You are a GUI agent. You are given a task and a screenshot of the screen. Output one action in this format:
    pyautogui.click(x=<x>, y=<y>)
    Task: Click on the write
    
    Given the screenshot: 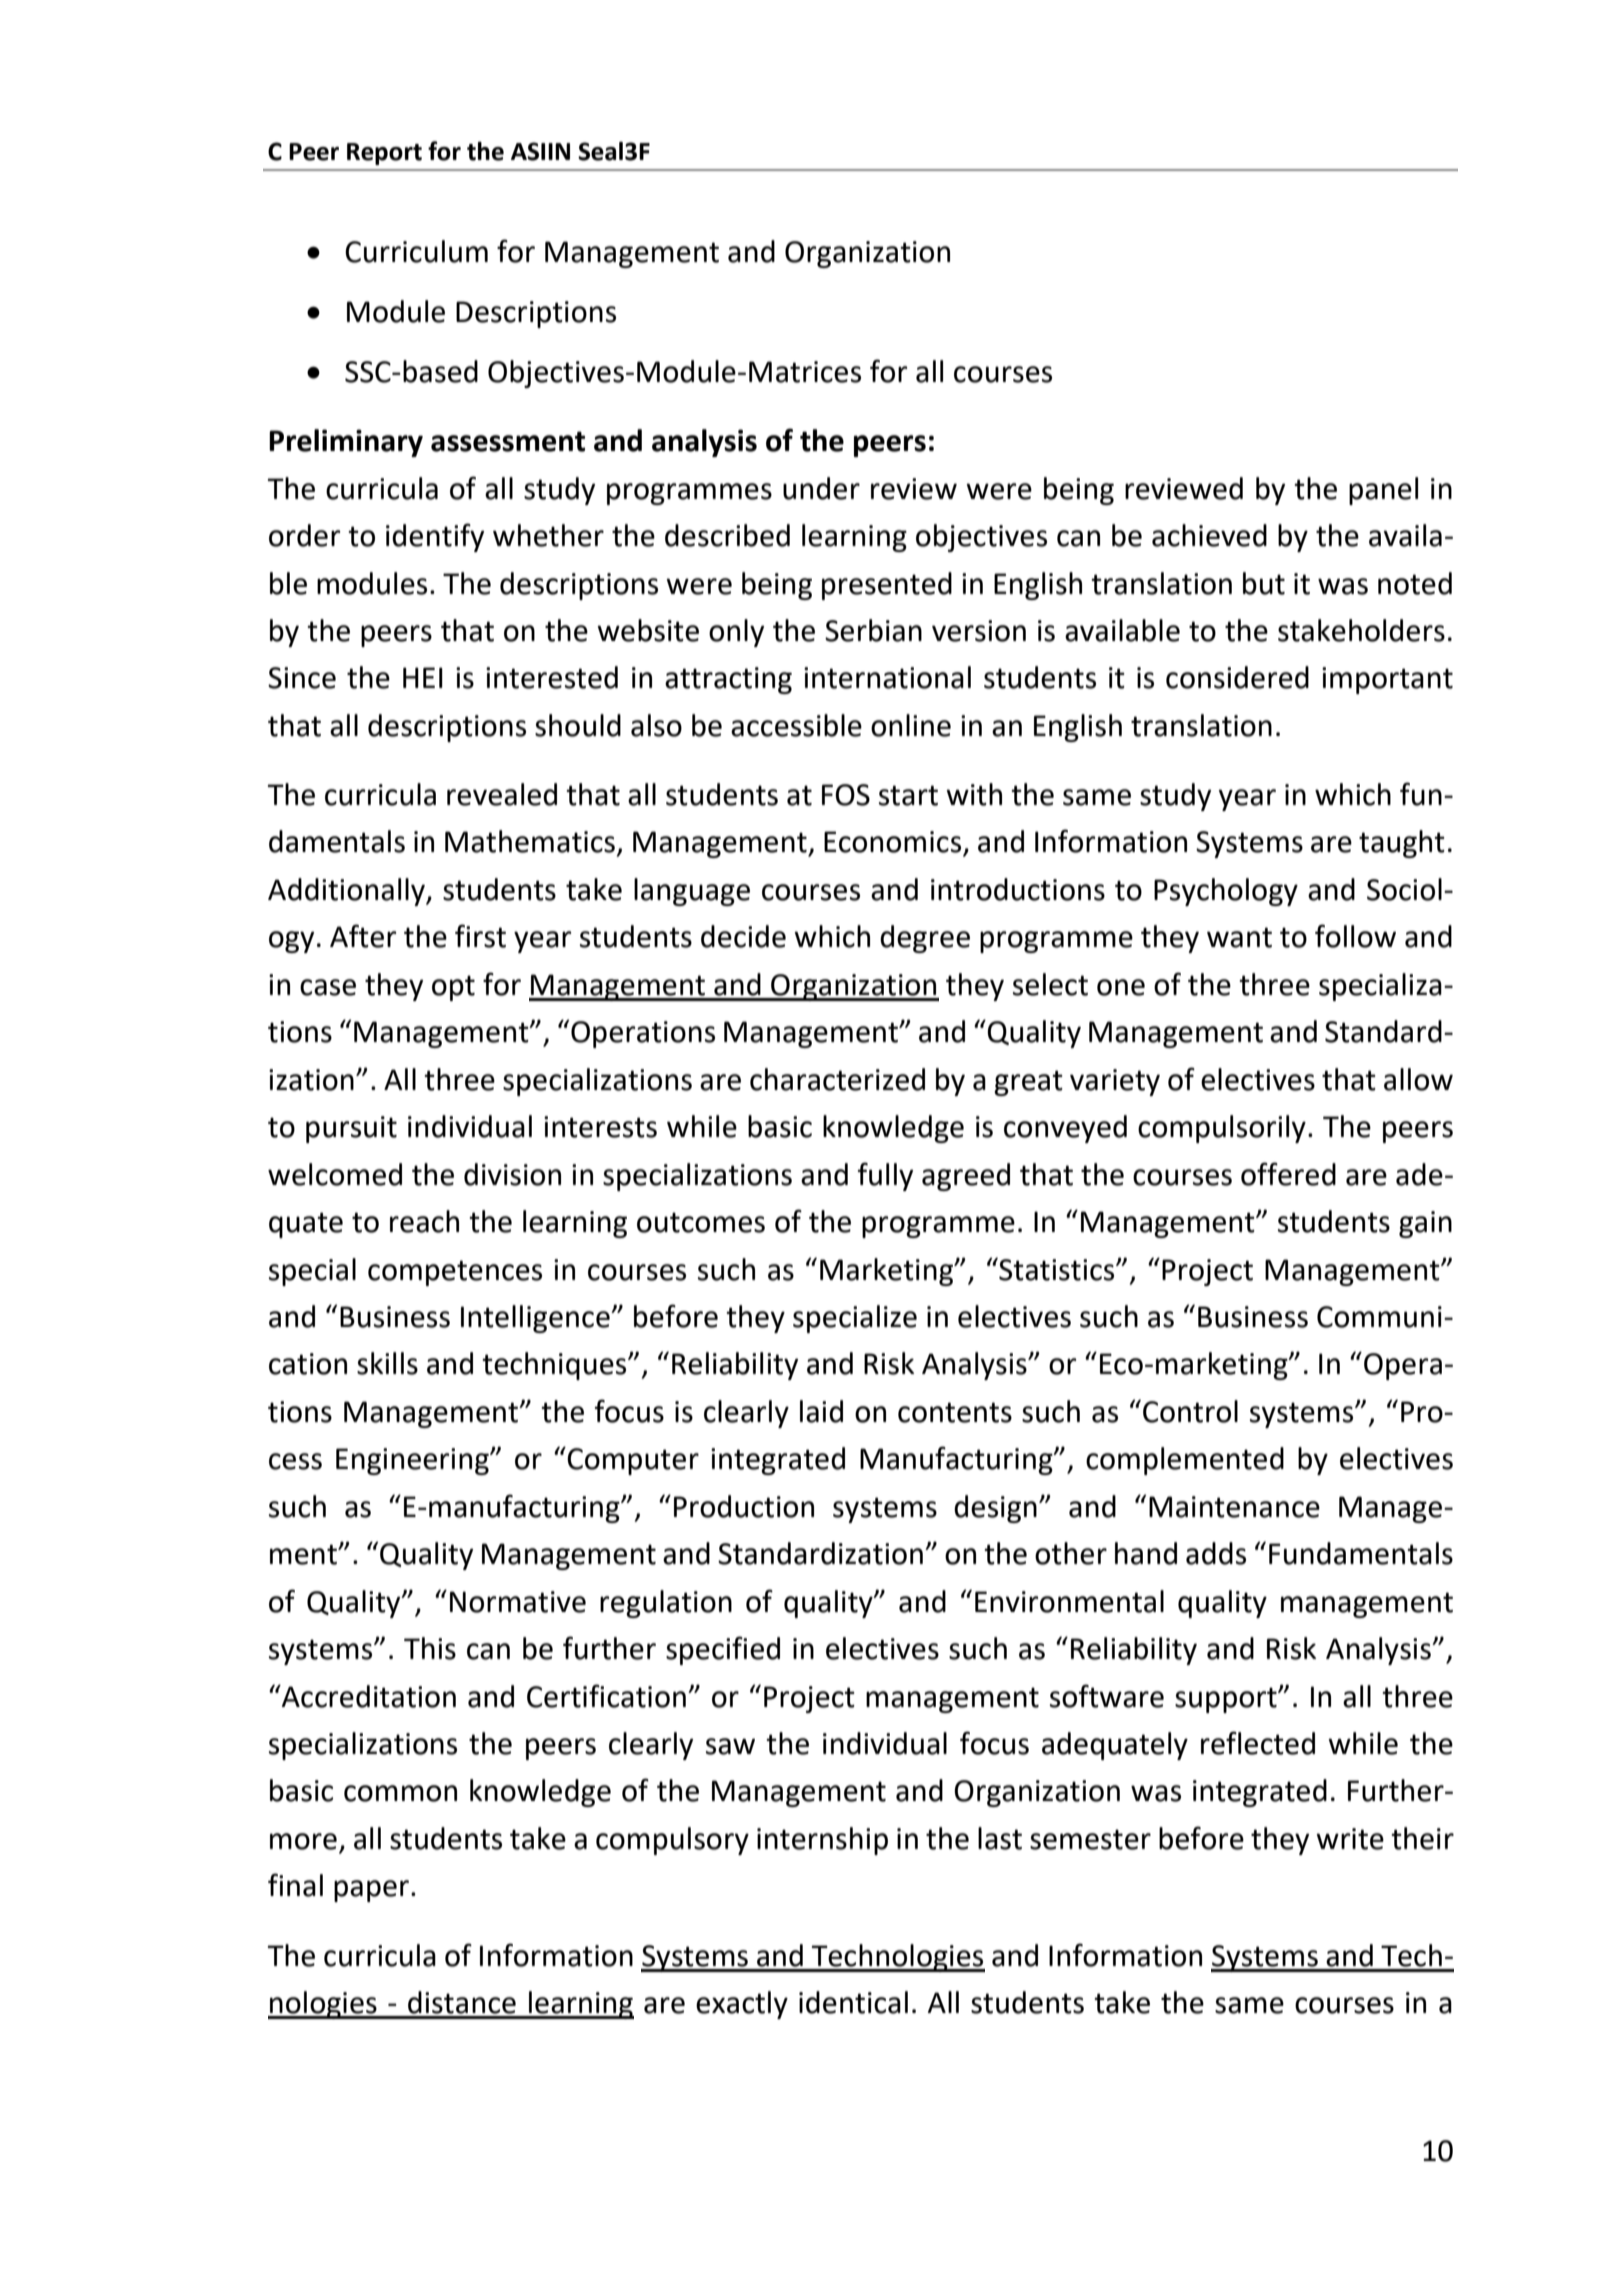 What is the action you would take?
    pyautogui.click(x=1350, y=1839)
